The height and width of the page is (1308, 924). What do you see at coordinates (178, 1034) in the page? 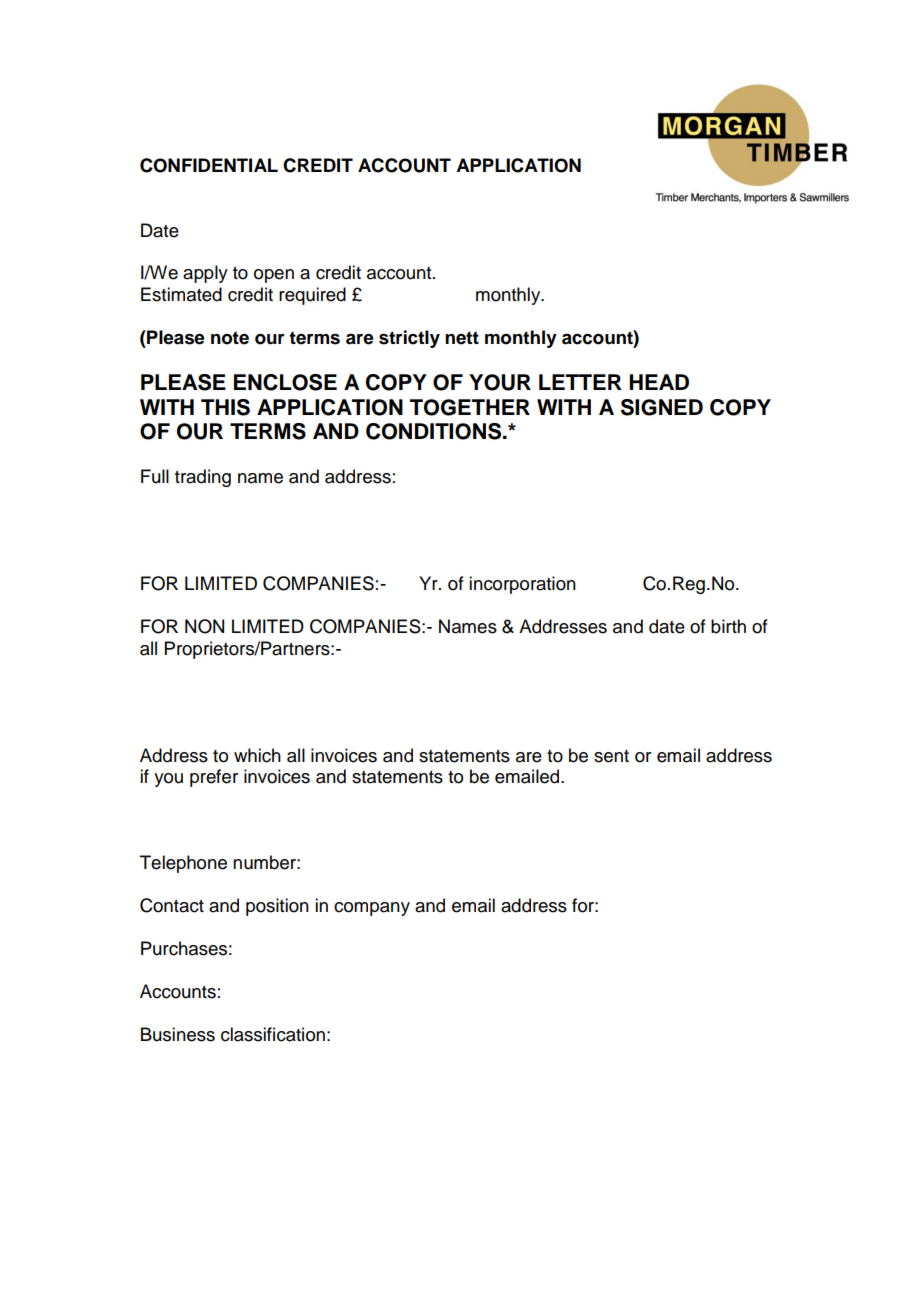
I see `Business` at bounding box center [178, 1034].
